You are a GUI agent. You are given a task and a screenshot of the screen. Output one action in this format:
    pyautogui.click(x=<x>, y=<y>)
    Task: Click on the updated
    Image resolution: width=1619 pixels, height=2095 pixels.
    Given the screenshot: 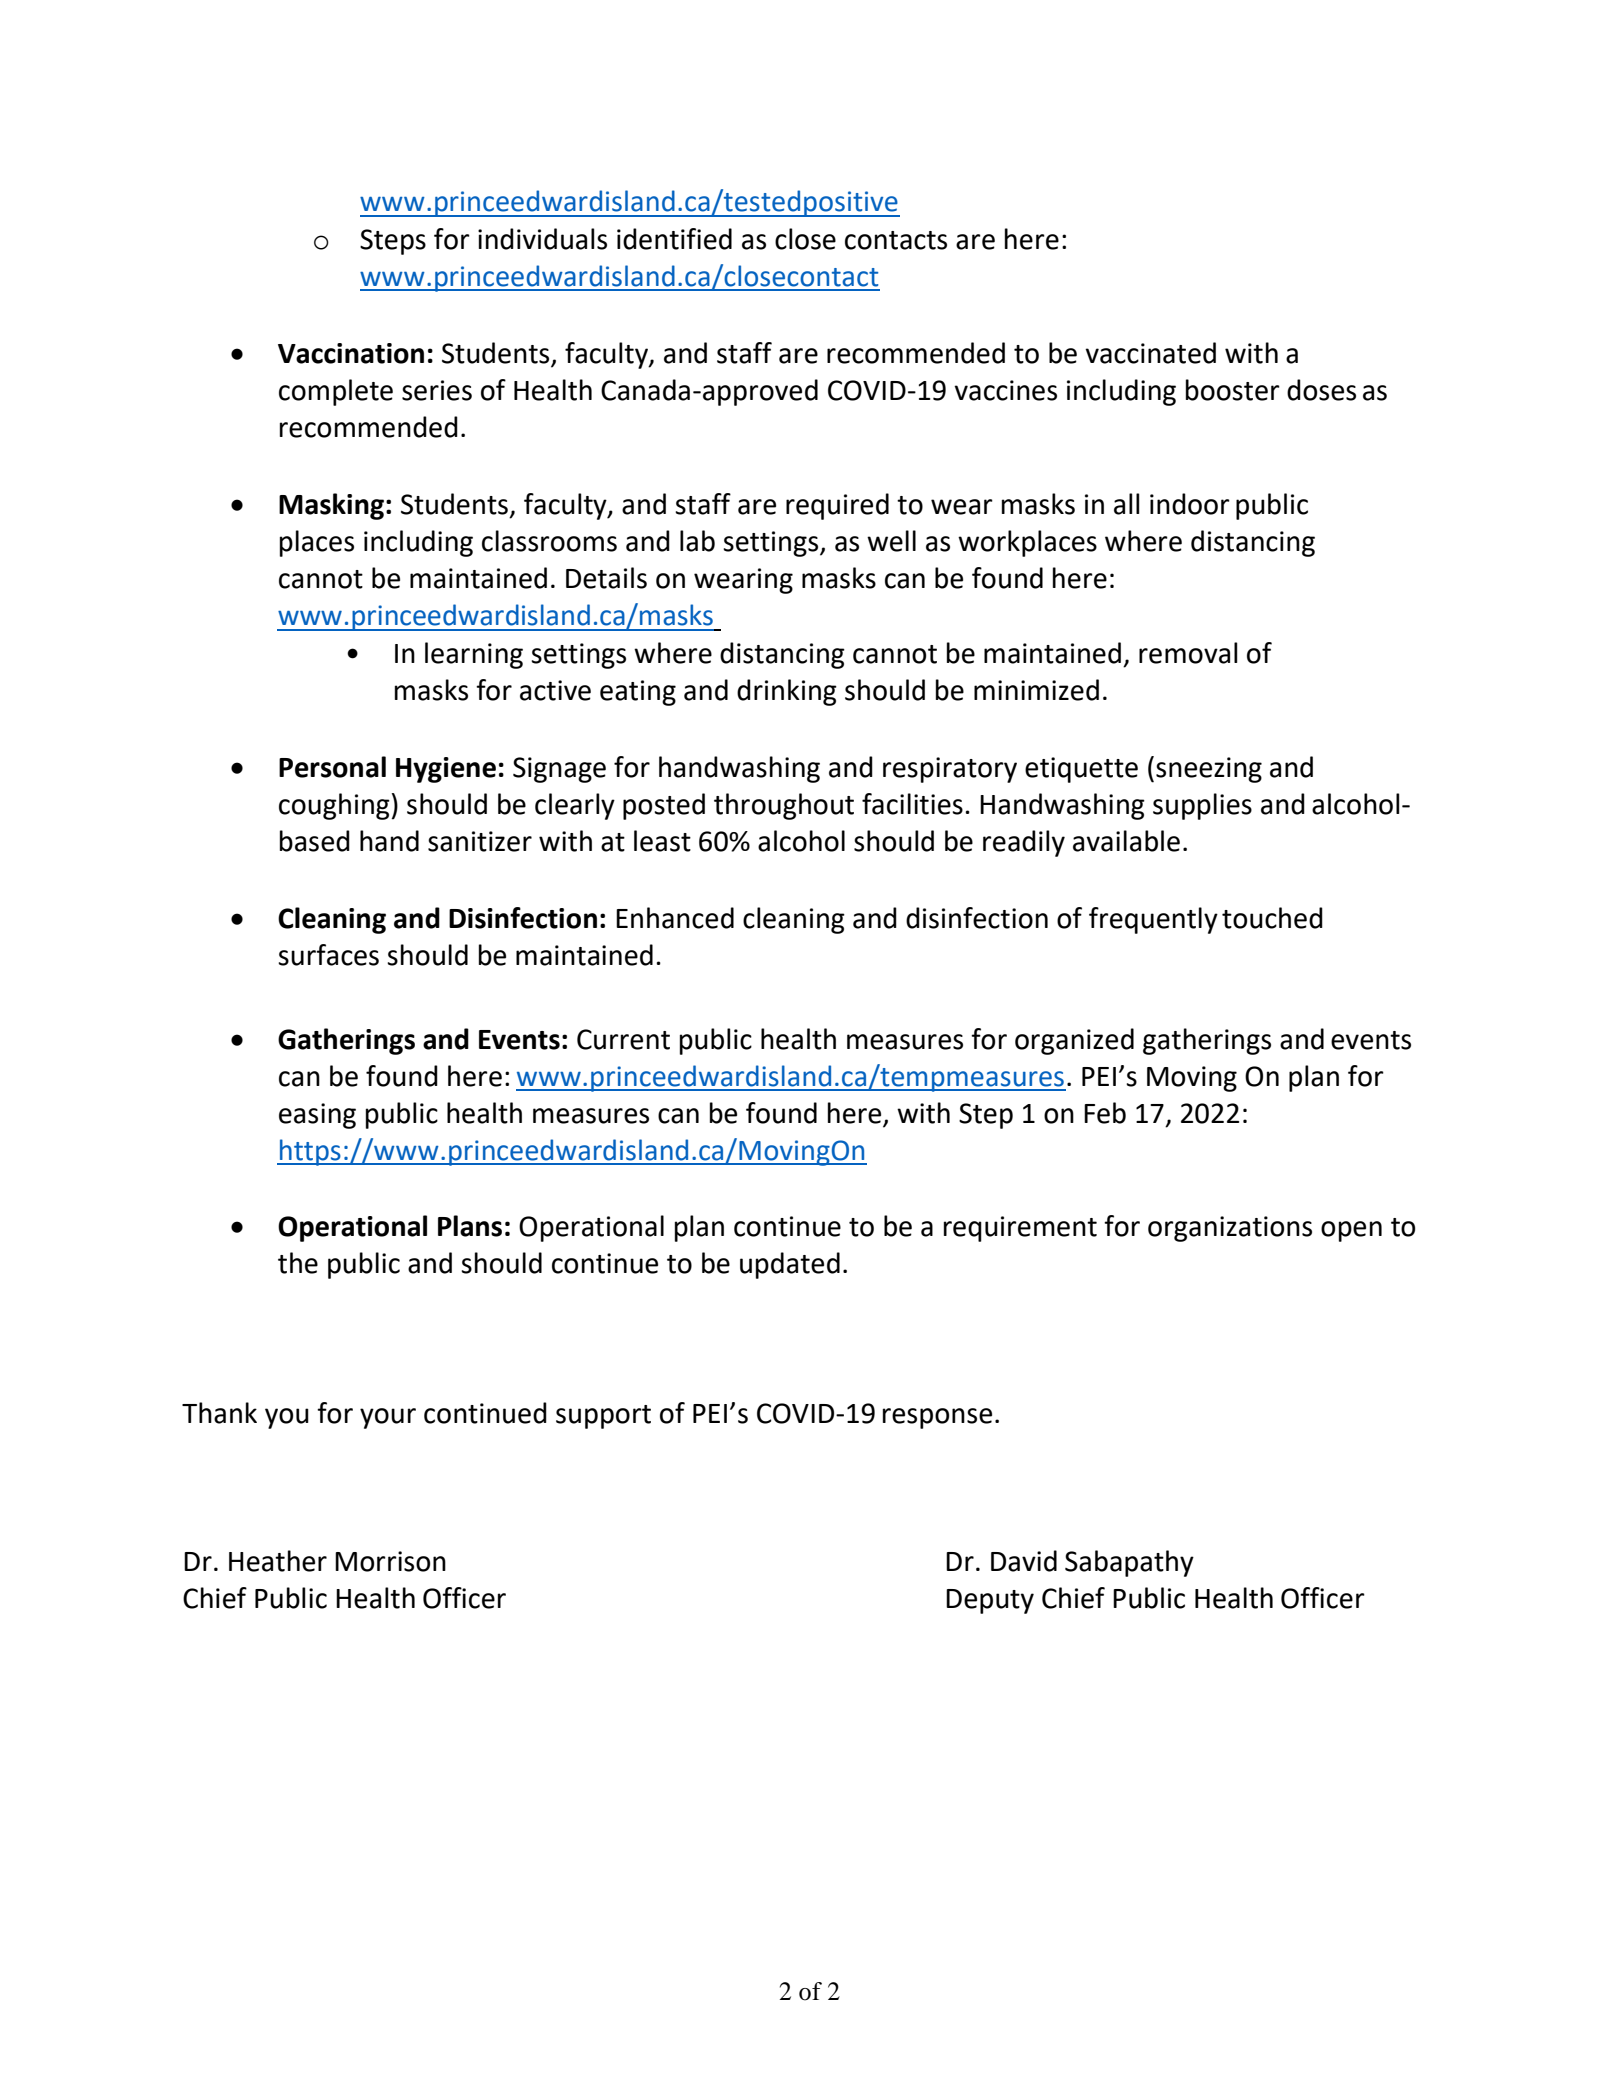 What is the action you would take?
    pyautogui.click(x=790, y=1265)
